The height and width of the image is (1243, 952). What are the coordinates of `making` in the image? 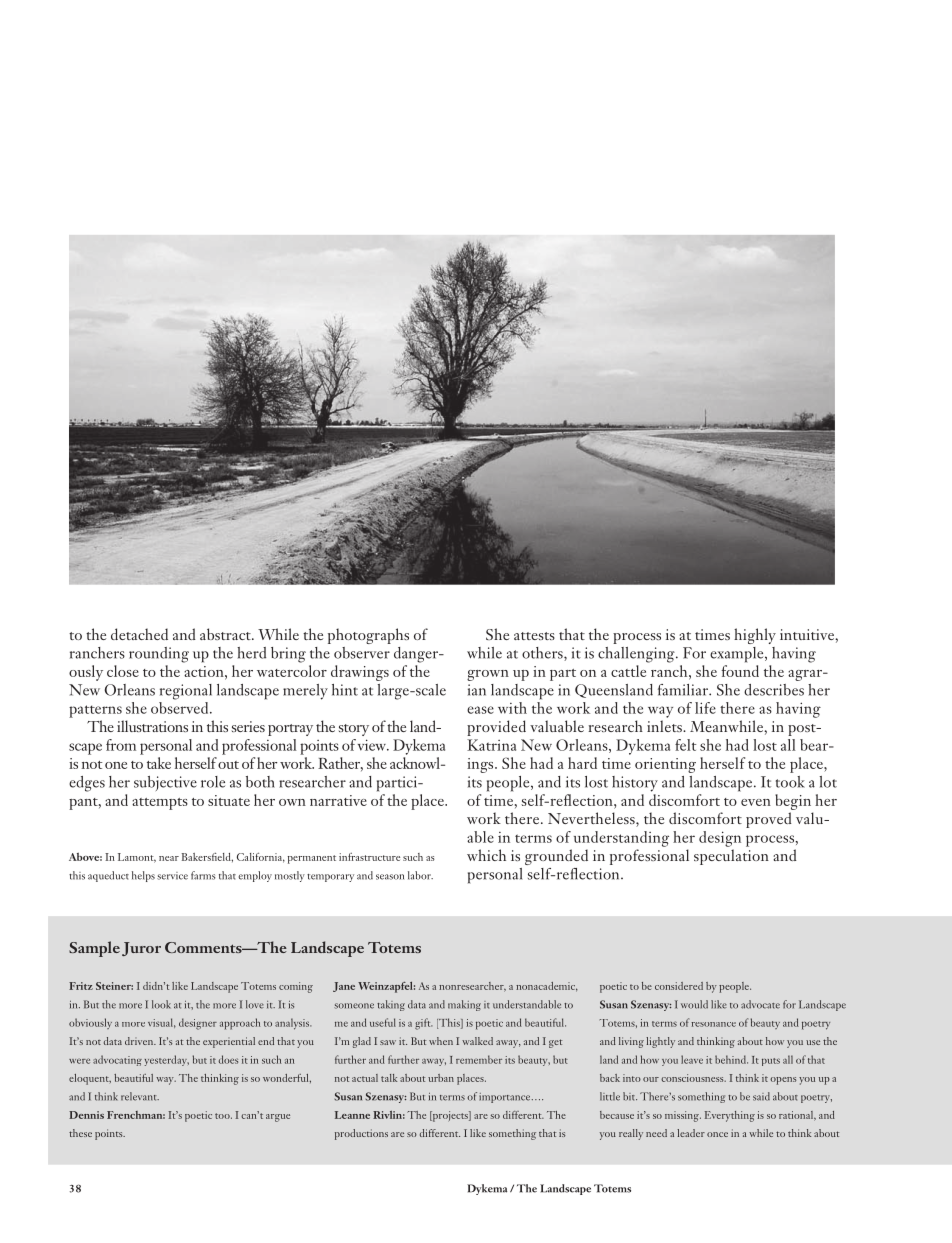 It's located at (464, 1005).
